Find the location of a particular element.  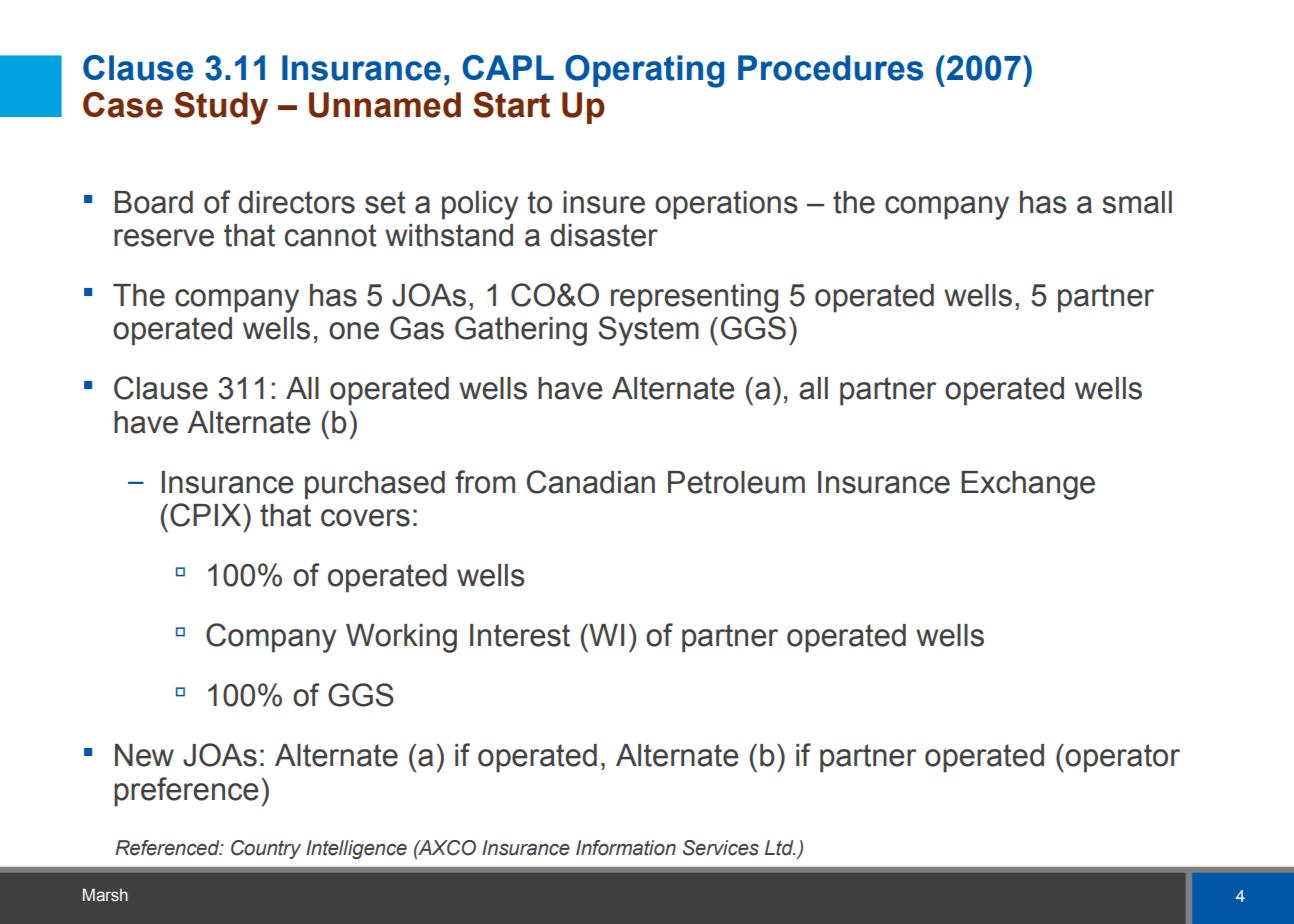

Ltd is located at coordinates (780, 848).
